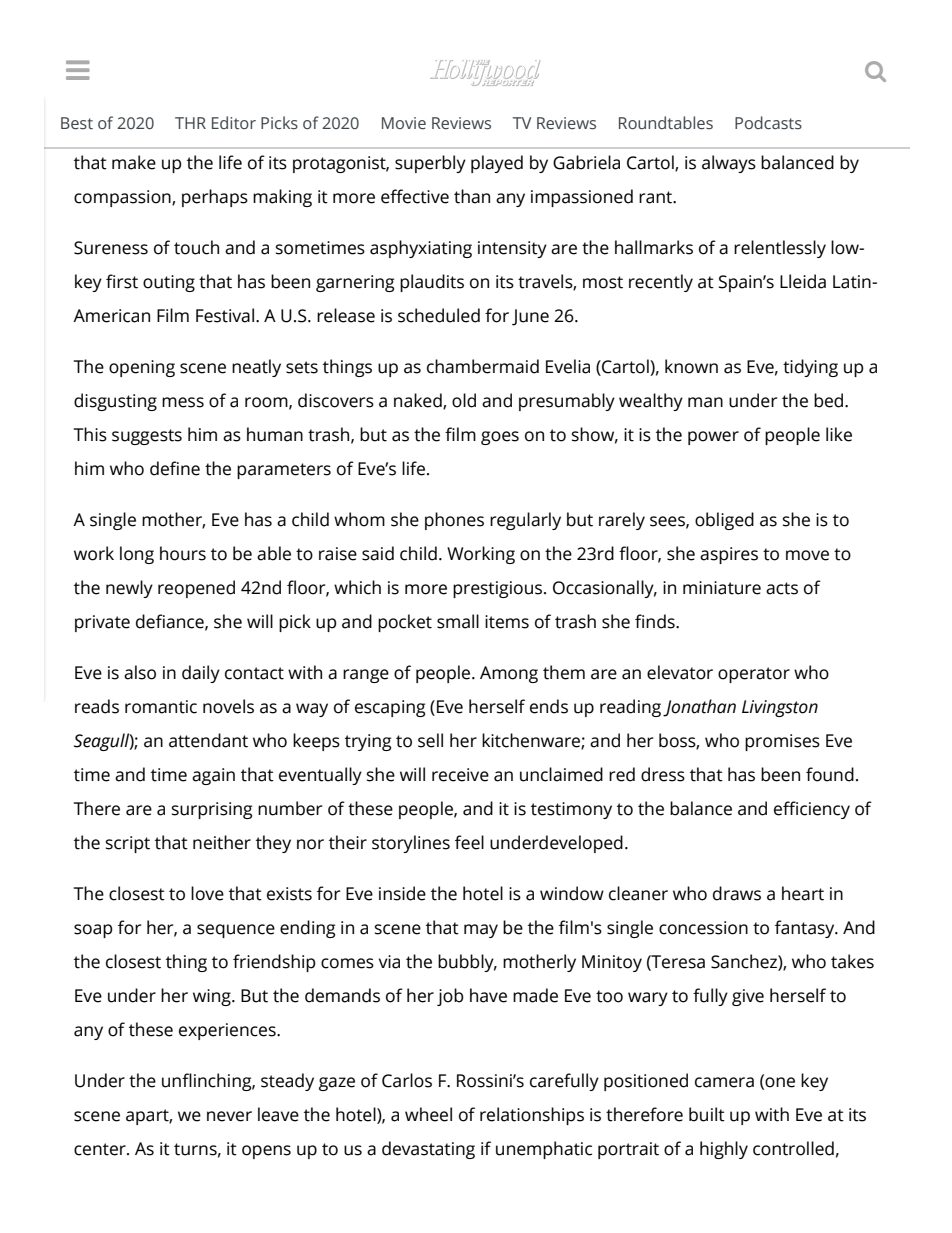 This page has width=952, height=1233. I want to click on never, so click(229, 1116).
